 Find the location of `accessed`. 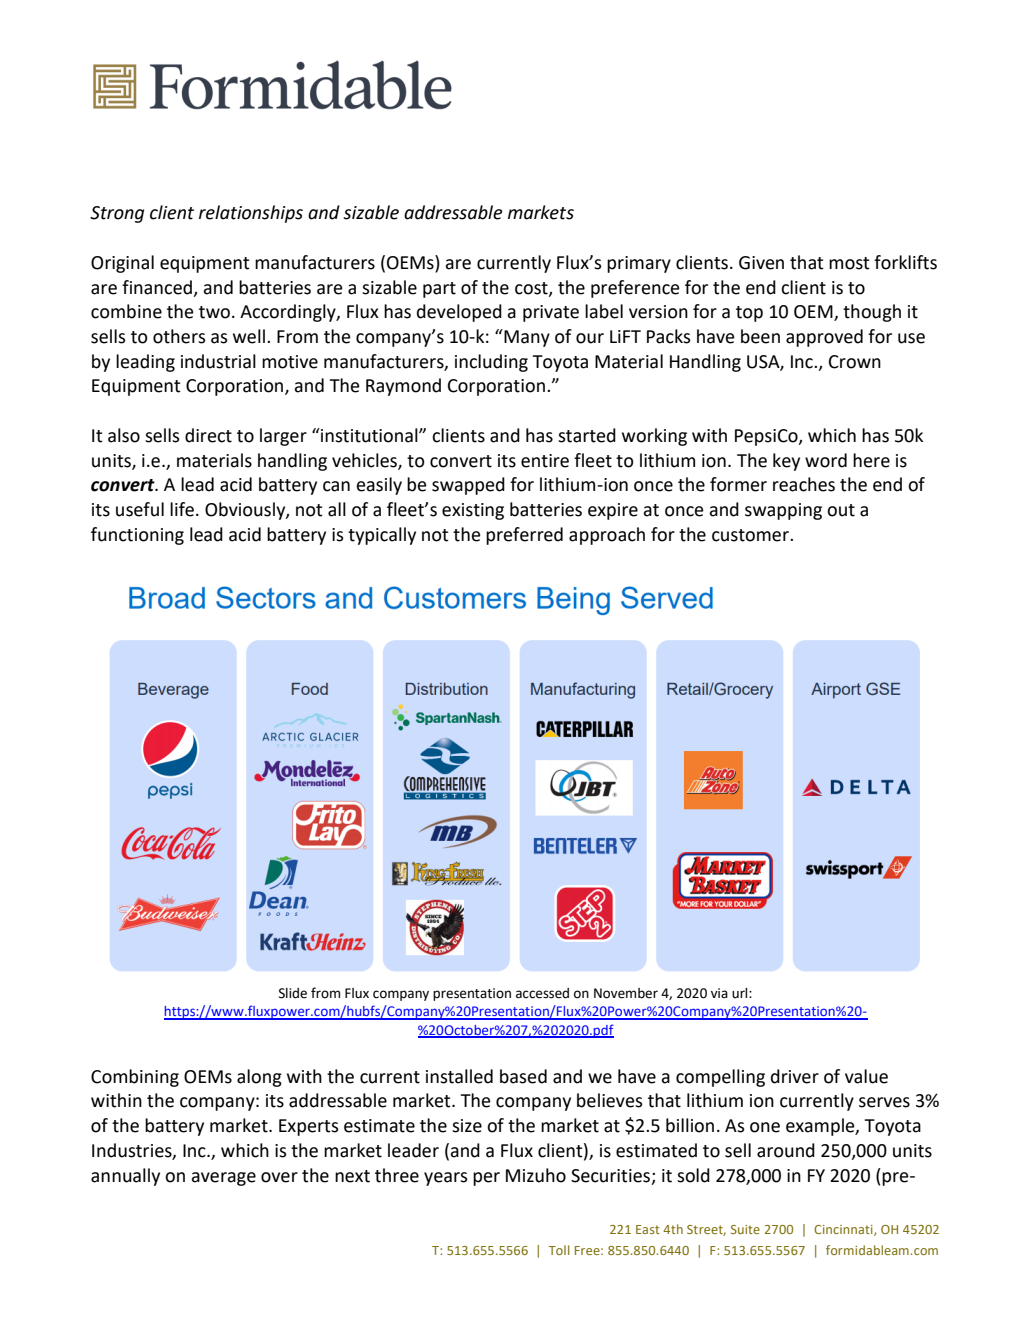

accessed is located at coordinates (542, 993).
